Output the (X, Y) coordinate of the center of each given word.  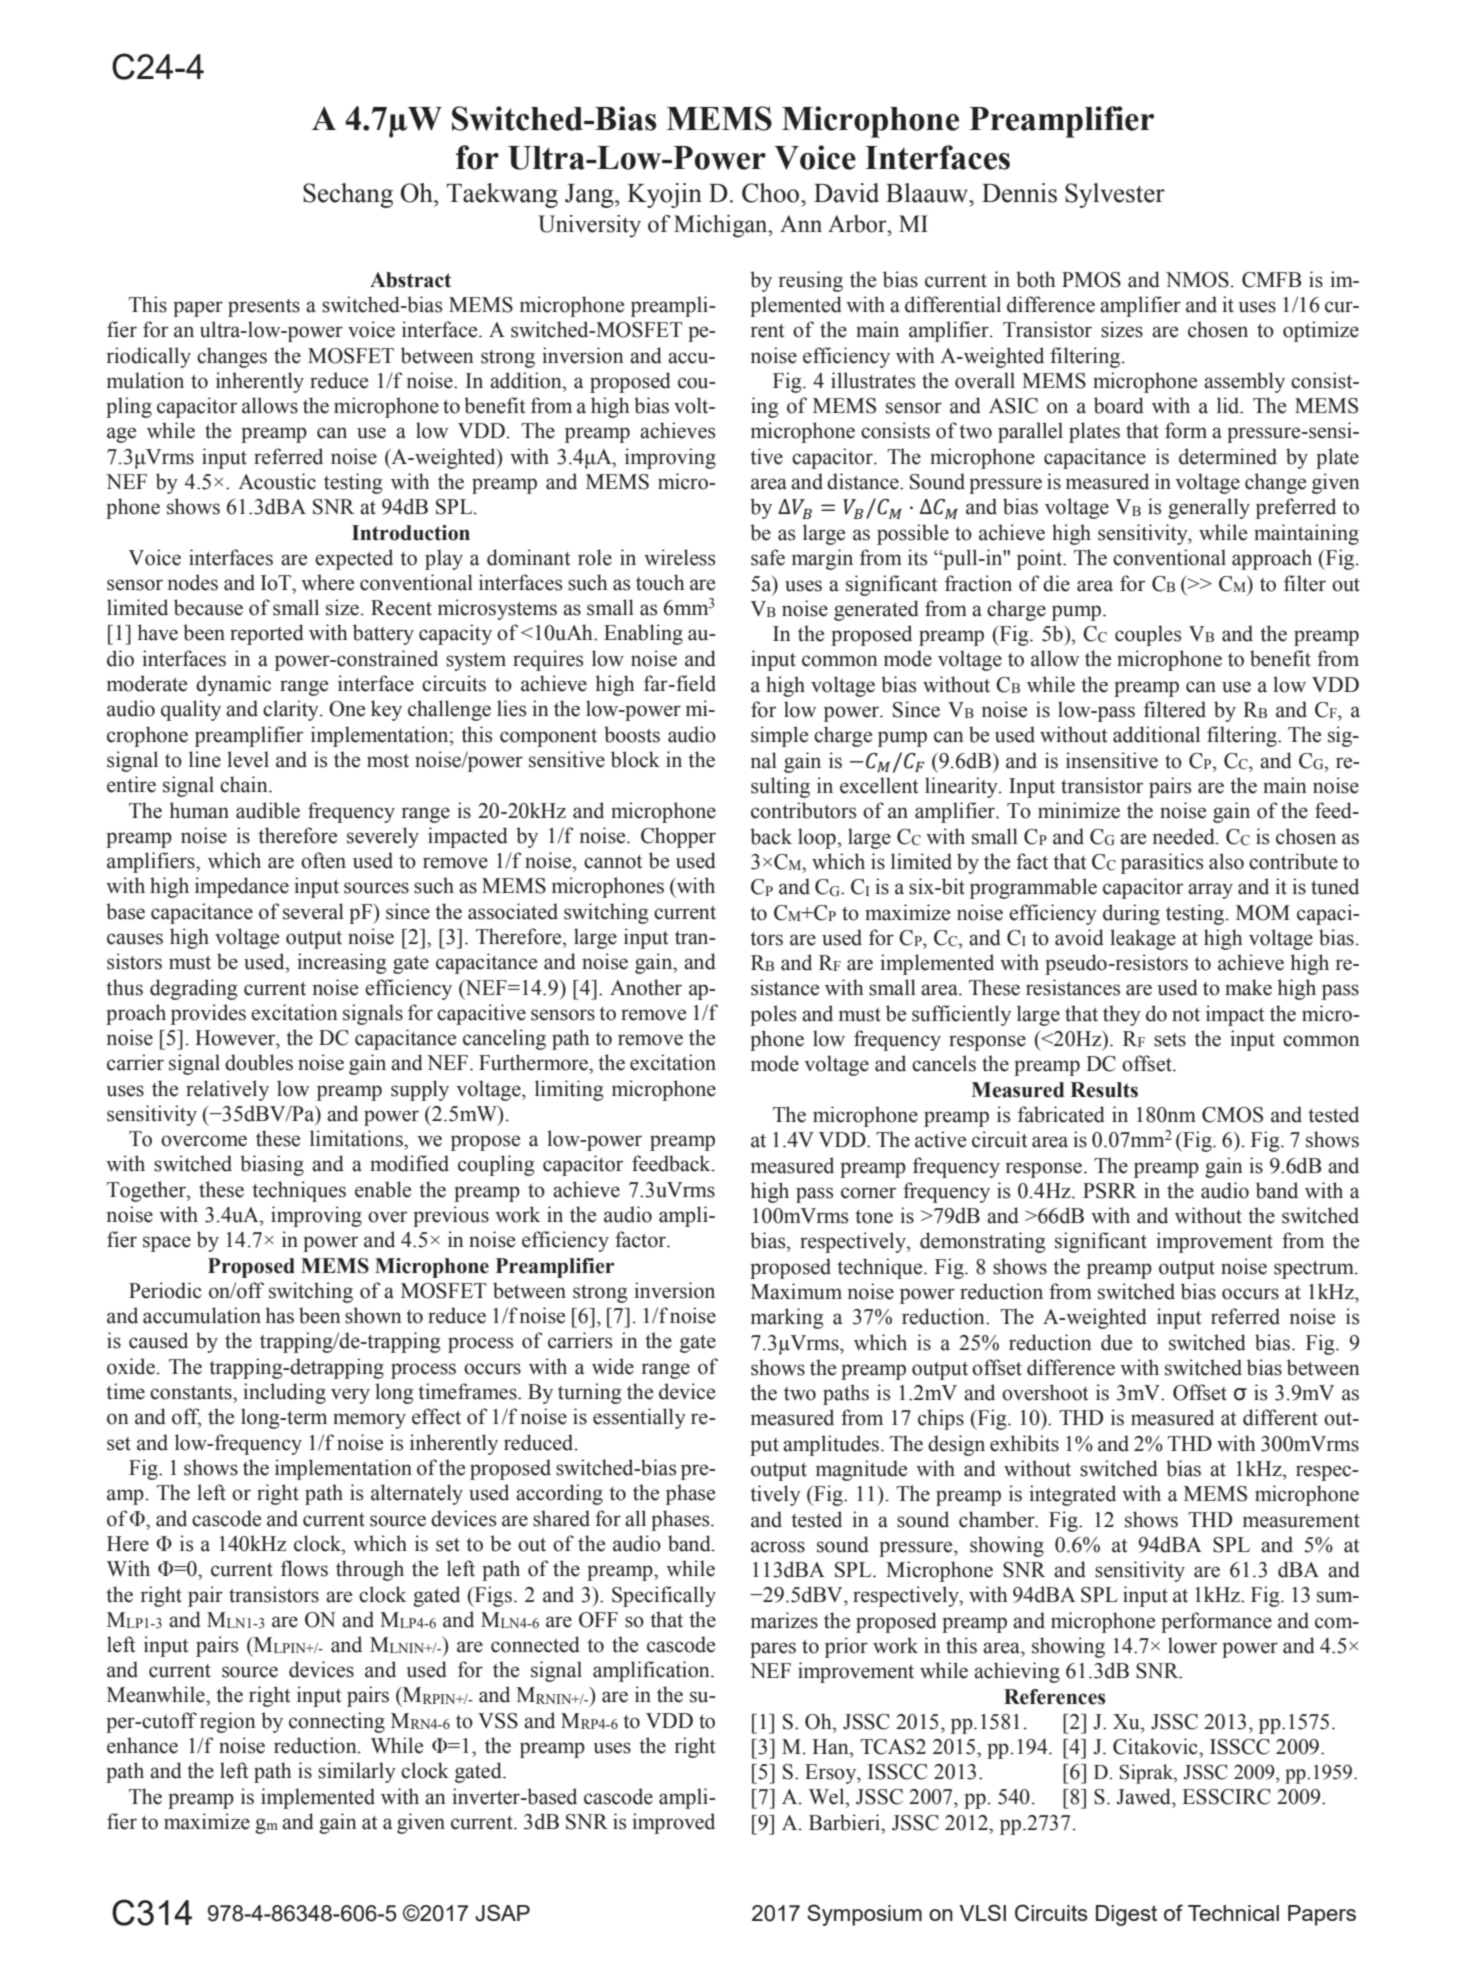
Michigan (722, 226)
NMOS (1197, 280)
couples (1148, 635)
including (284, 1393)
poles (773, 1015)
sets (1170, 1040)
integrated (1072, 1495)
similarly (357, 1772)
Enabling (643, 634)
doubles (259, 1062)
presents (264, 308)
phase (690, 1494)
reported (267, 634)
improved (673, 1823)
